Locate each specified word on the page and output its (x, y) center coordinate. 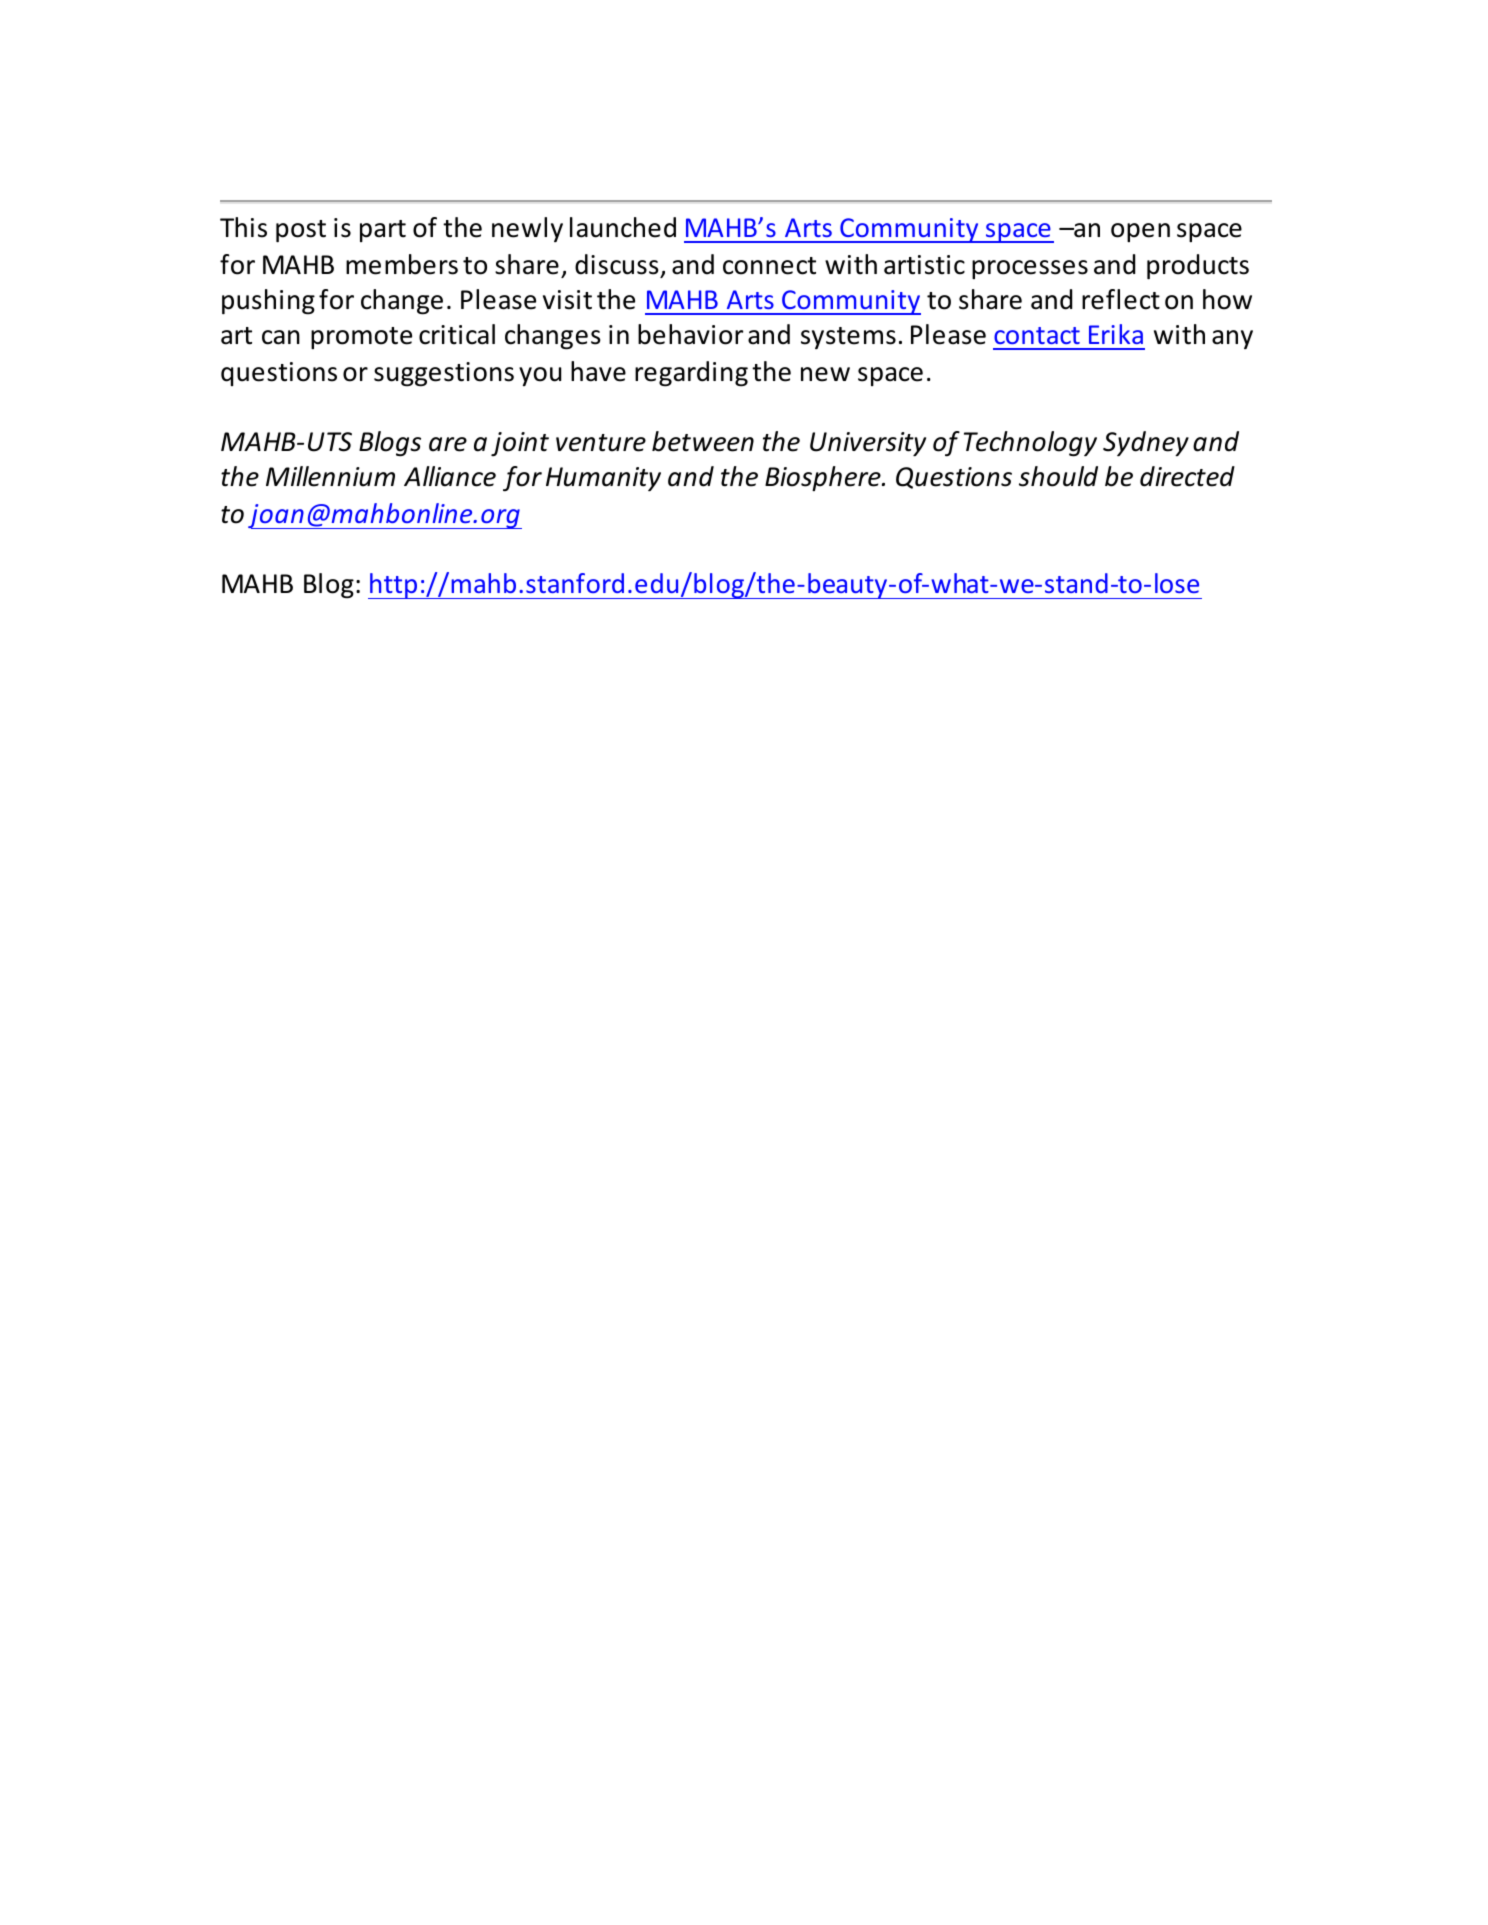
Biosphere (824, 478)
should (1058, 476)
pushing (268, 302)
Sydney (1146, 443)
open (1140, 232)
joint (520, 444)
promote (361, 338)
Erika (1116, 334)
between (703, 441)
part (383, 231)
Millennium (330, 476)
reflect (1121, 299)
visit (567, 300)
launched (623, 227)
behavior (690, 334)
